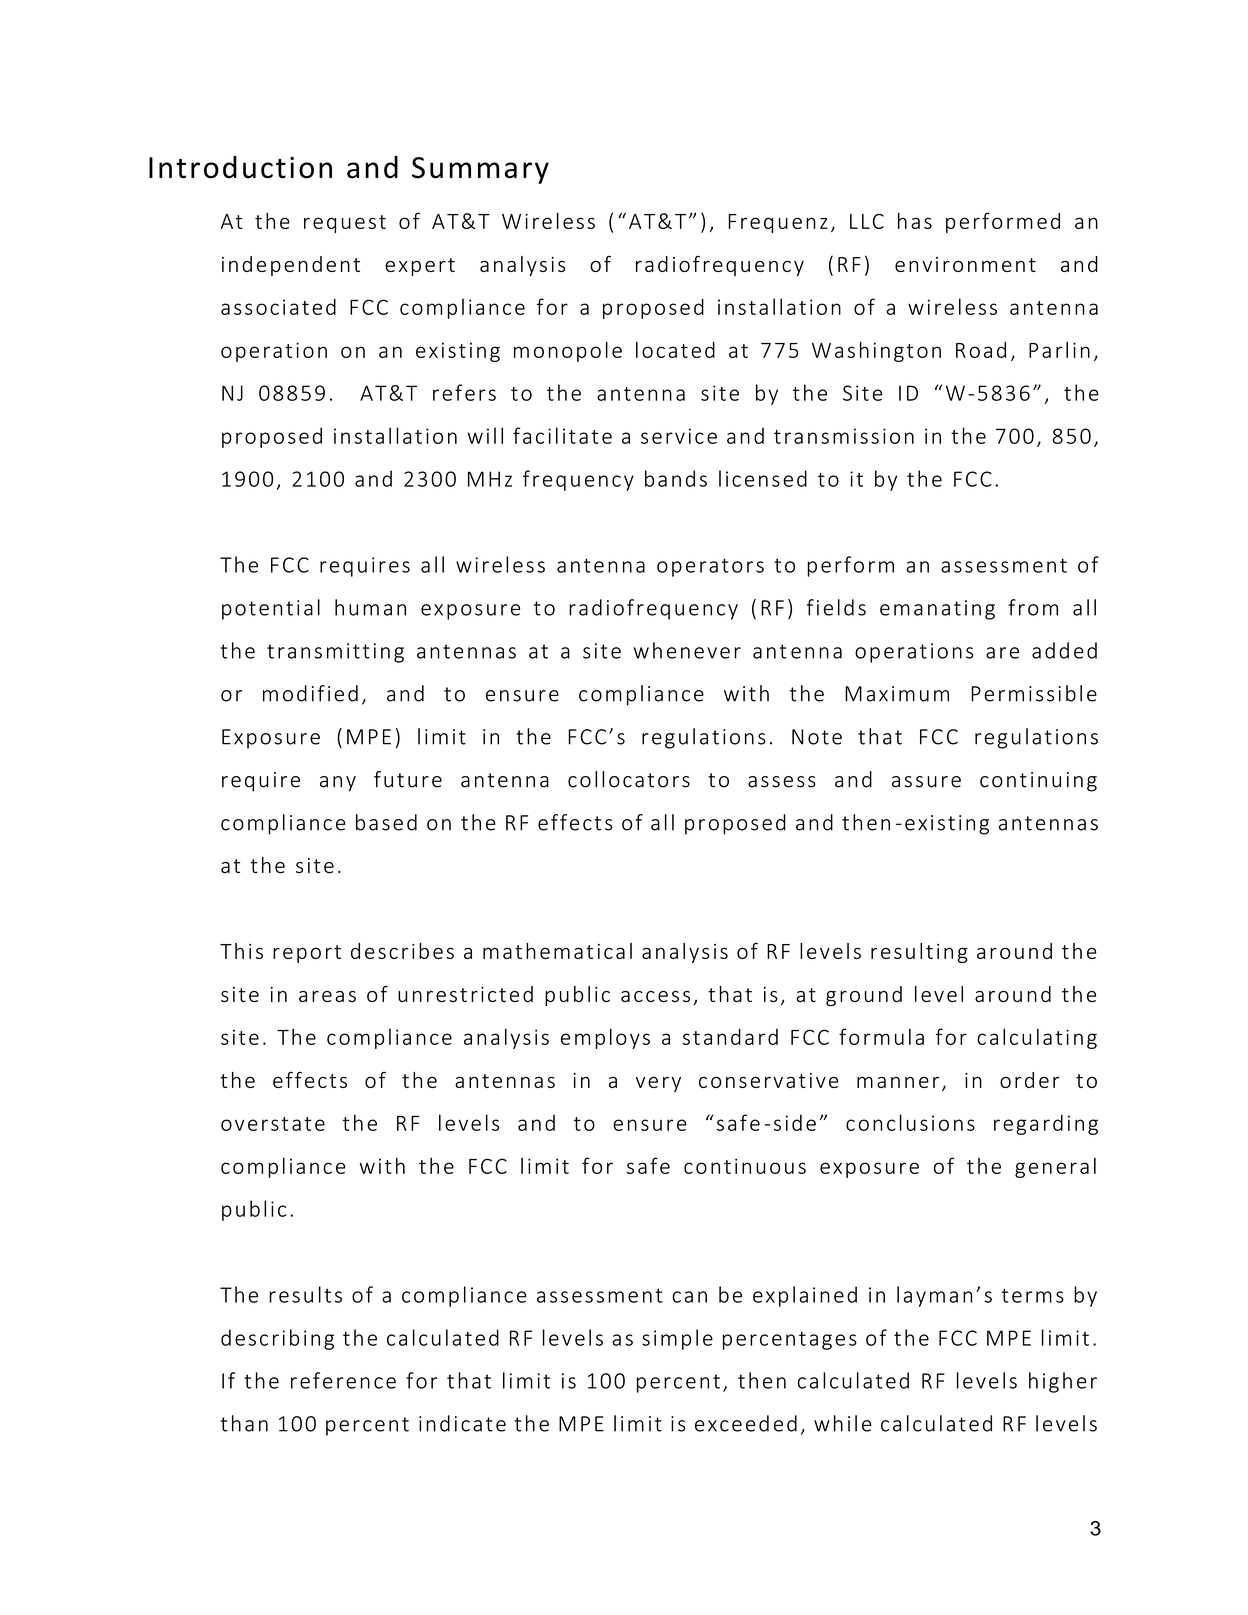 This screenshot has width=1248, height=1615. What do you see at coordinates (345, 224) in the screenshot?
I see `request` at bounding box center [345, 224].
